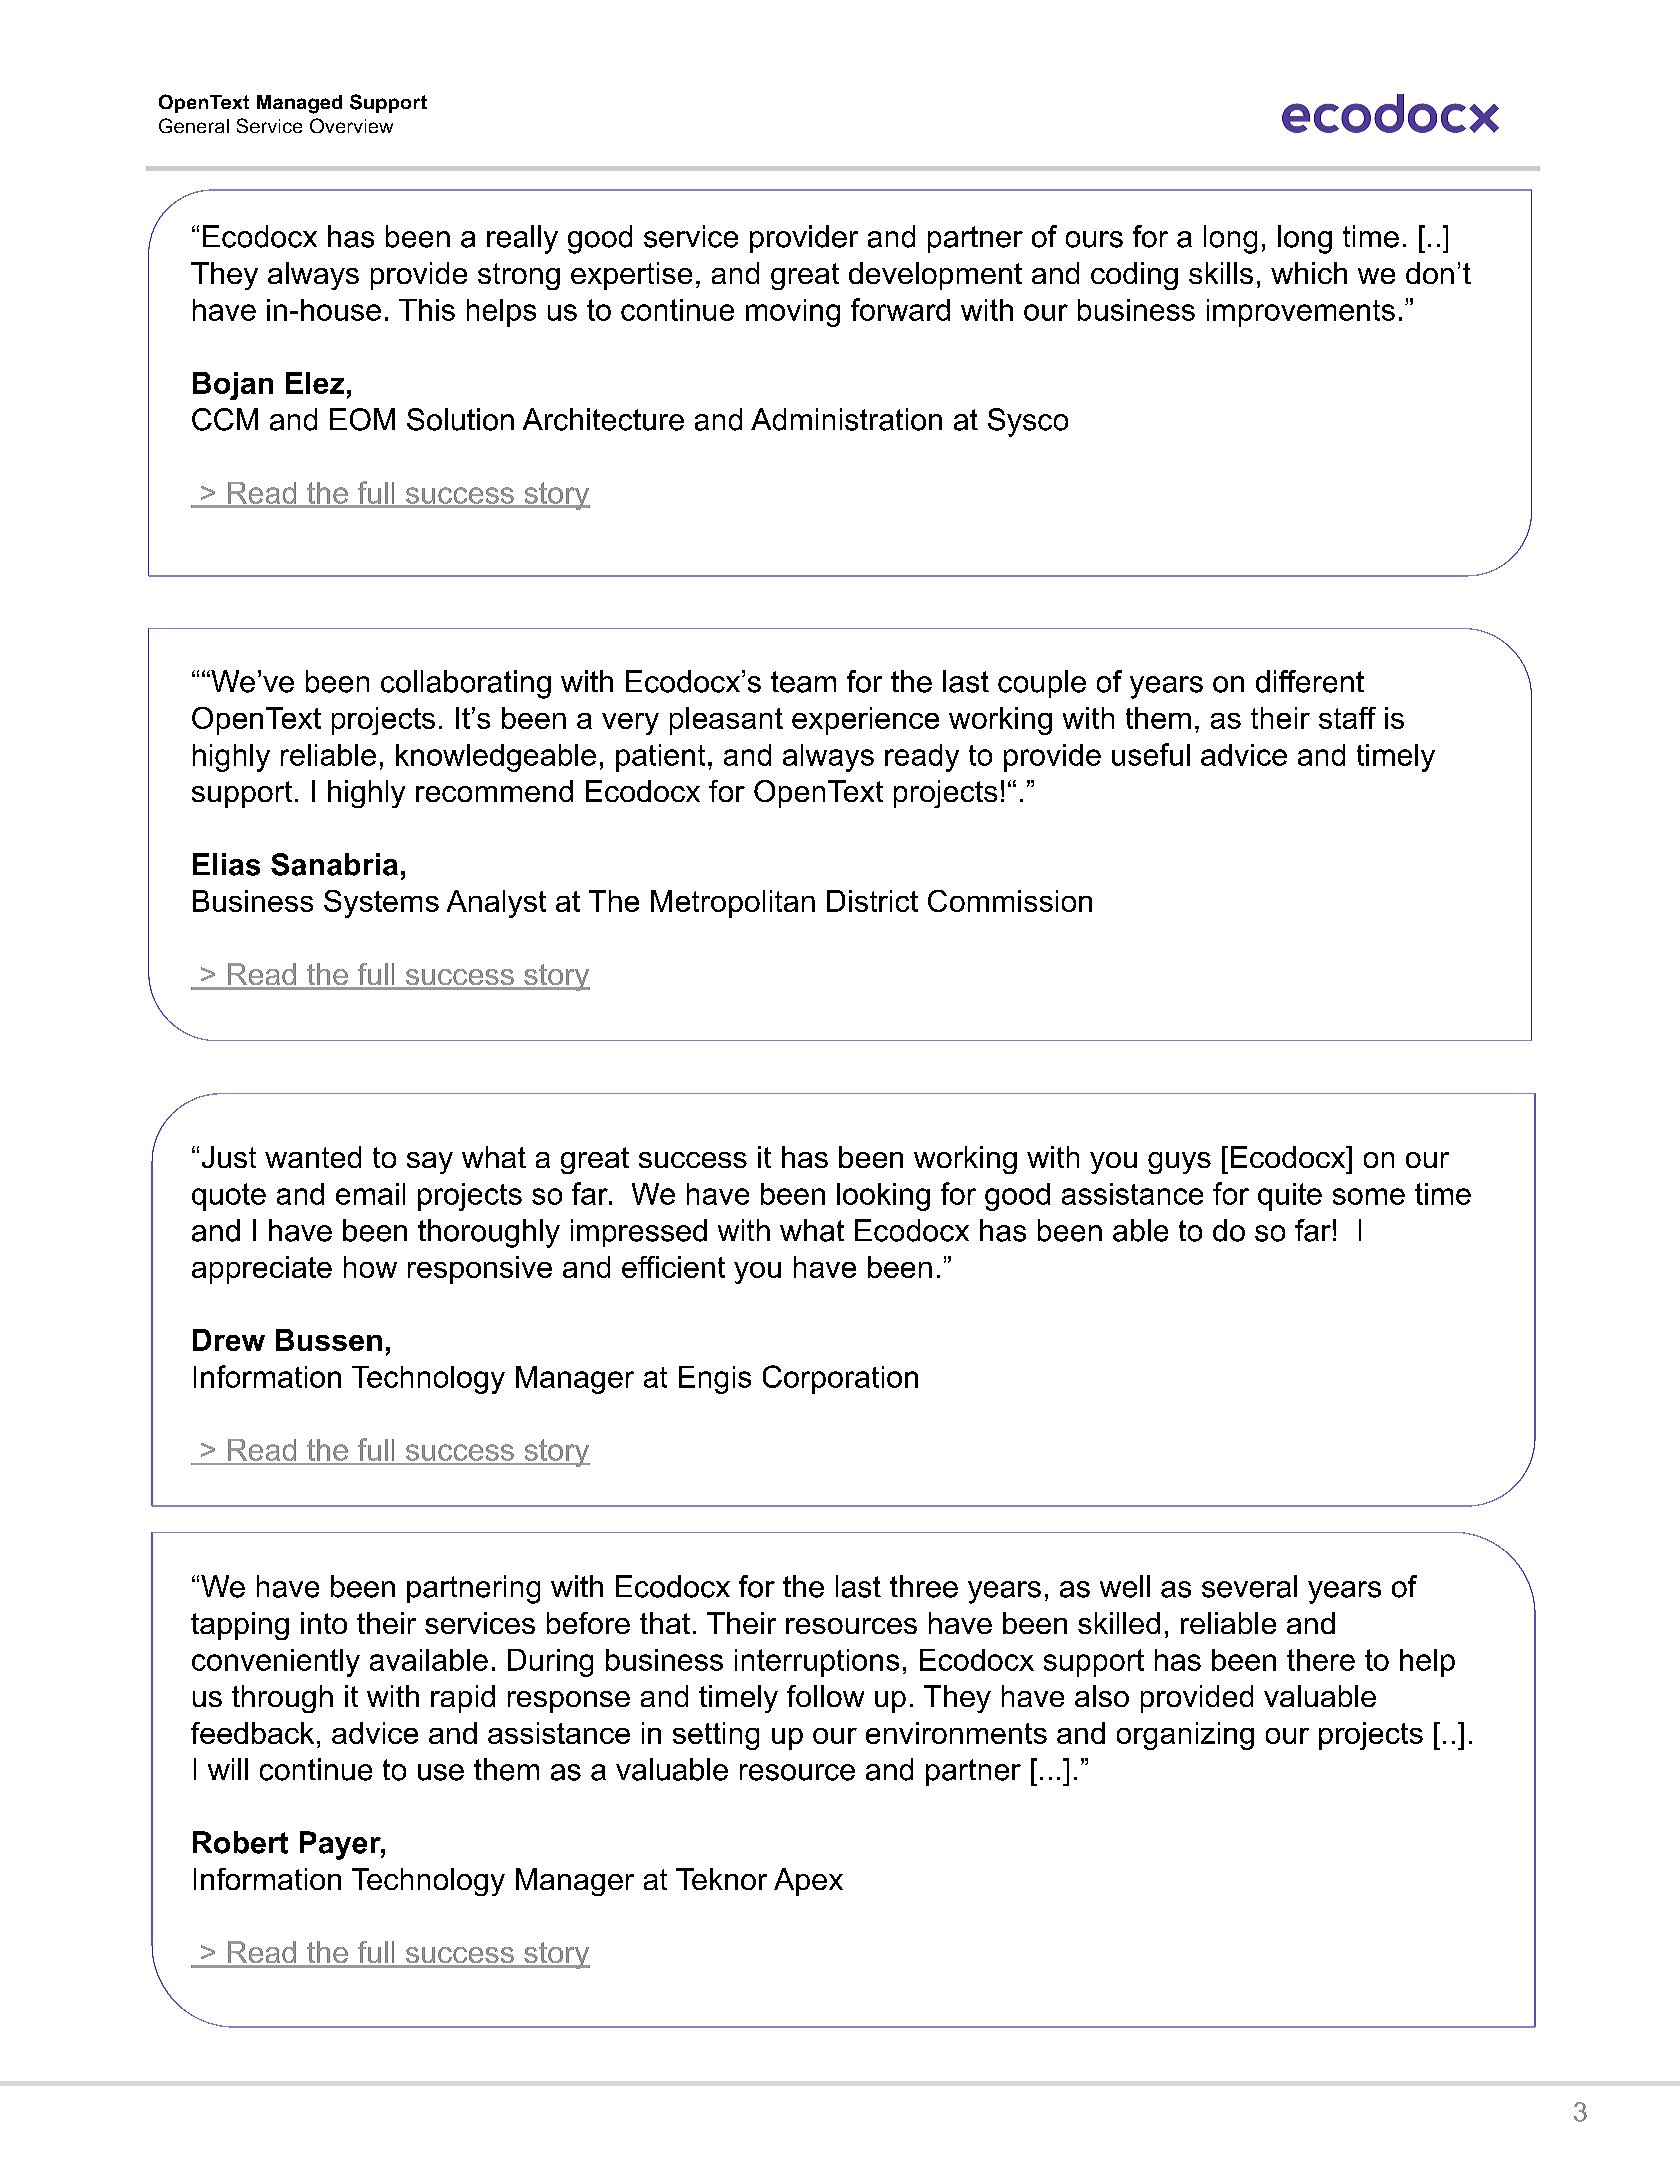 This document has height=2159, width=1680. Describe the element at coordinates (793, 313) in the document. I see `moving` at that location.
